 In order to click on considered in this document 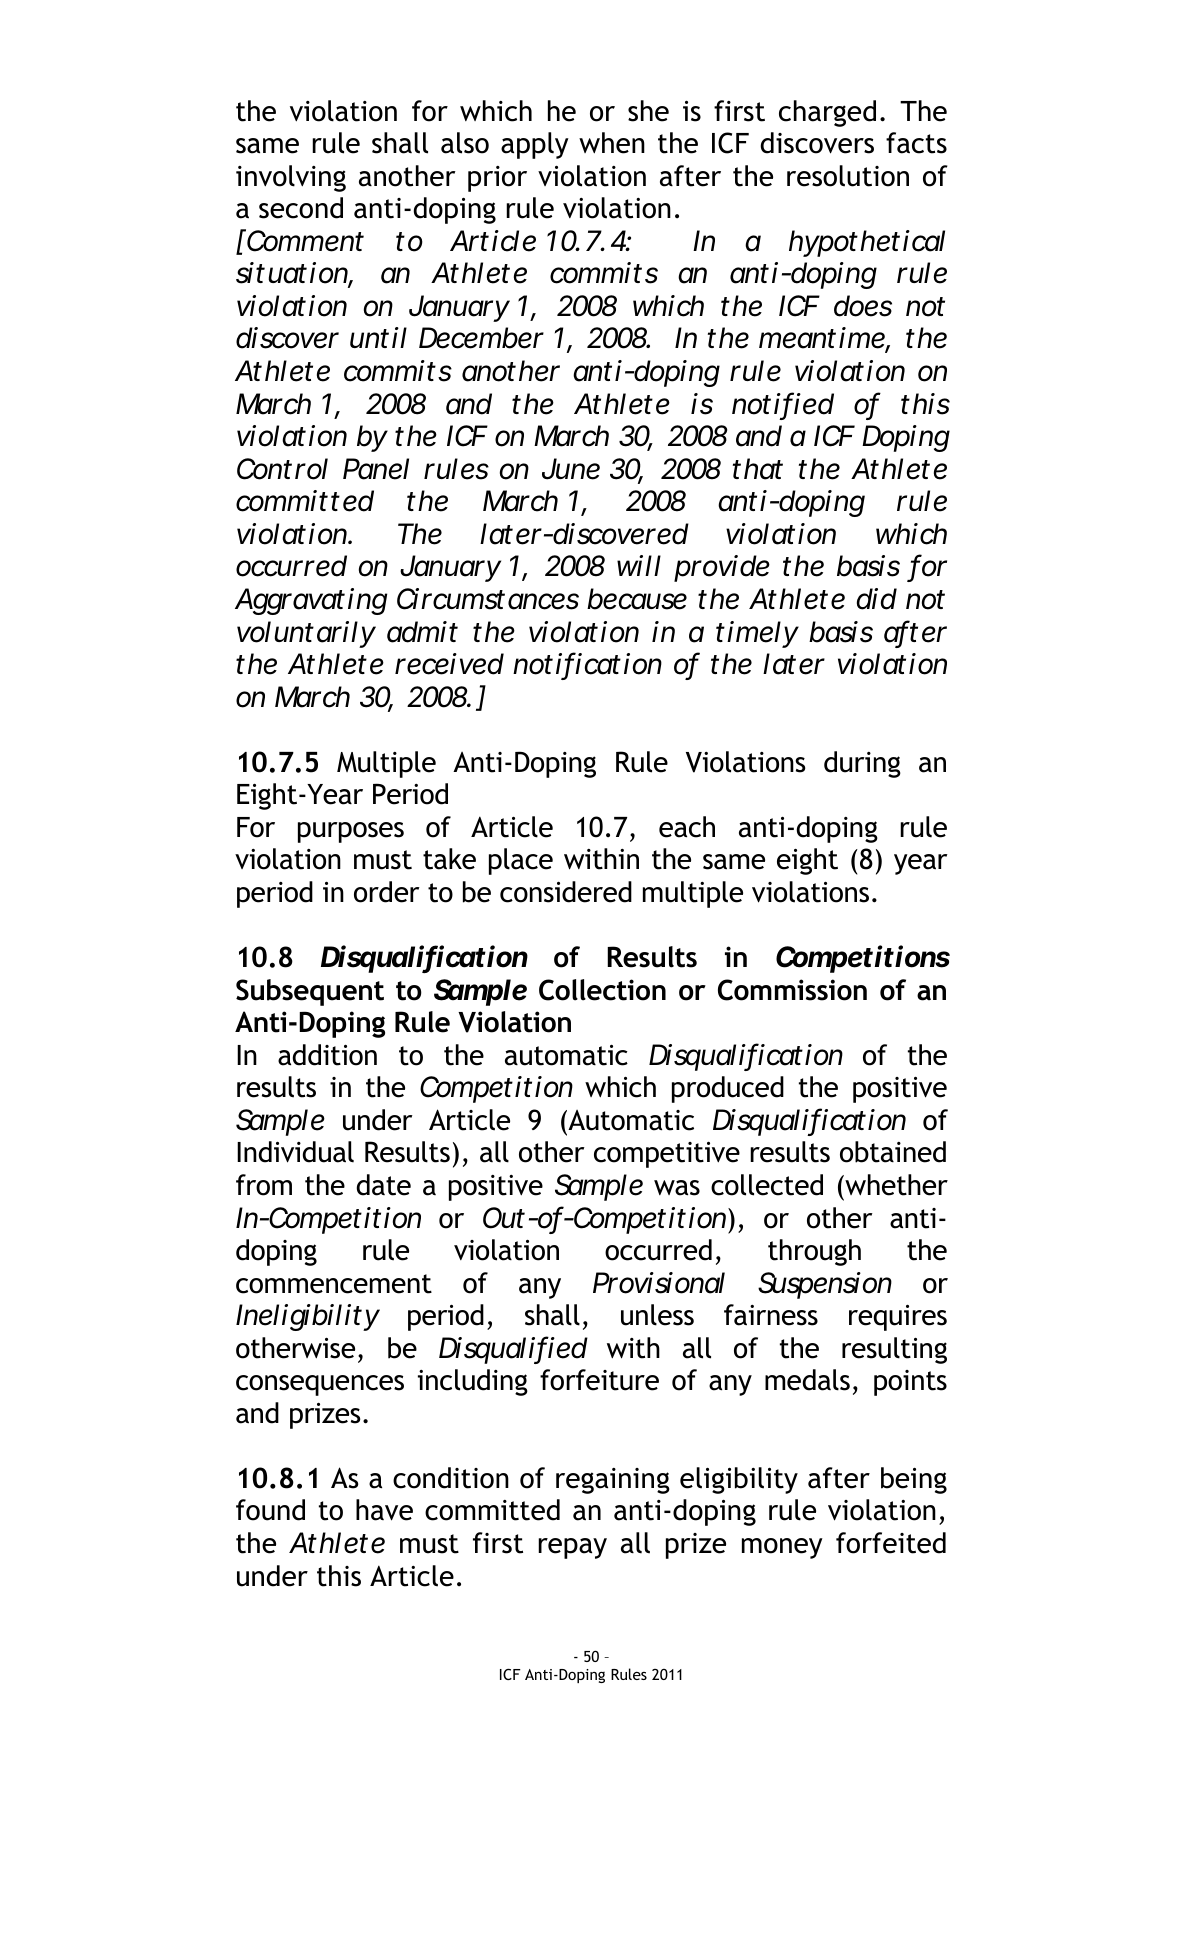, I will do `click(566, 892)`.
